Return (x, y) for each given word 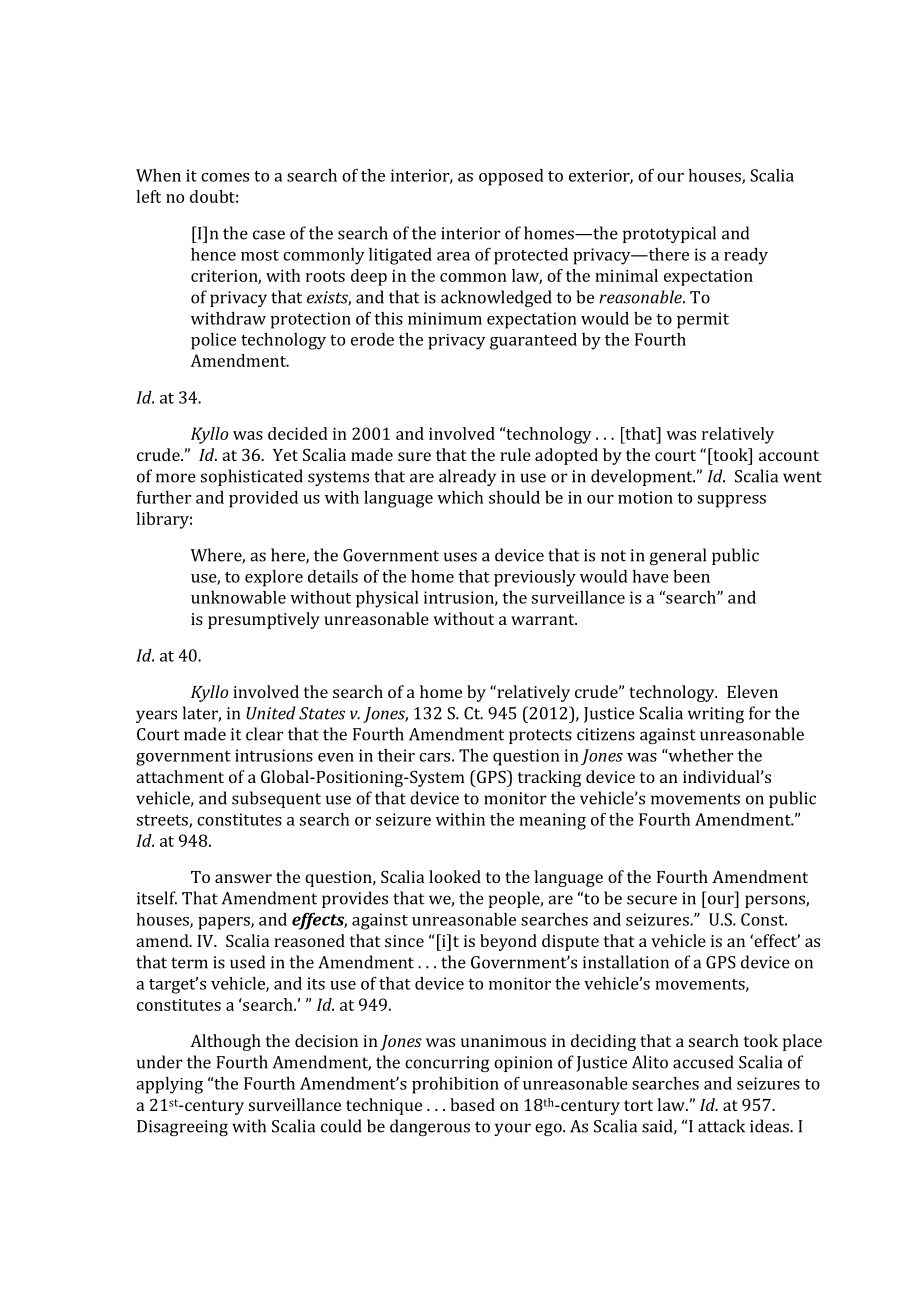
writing (716, 715)
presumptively (264, 620)
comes (225, 177)
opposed (511, 177)
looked (455, 876)
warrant (544, 619)
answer (243, 878)
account (789, 455)
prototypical (669, 234)
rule (515, 454)
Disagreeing (182, 1128)
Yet (285, 455)
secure (652, 900)
